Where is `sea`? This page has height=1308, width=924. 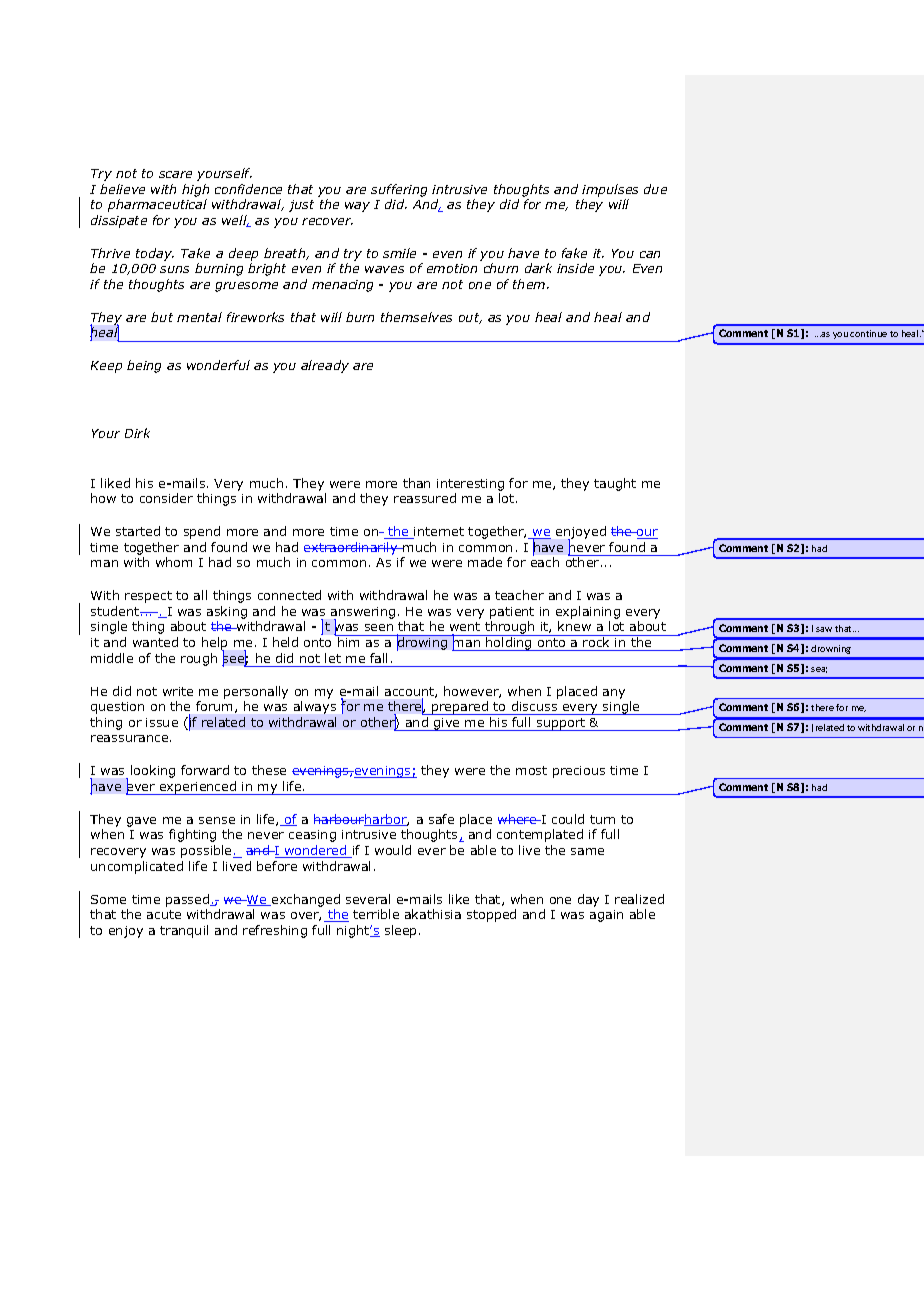
sea is located at coordinates (819, 670).
